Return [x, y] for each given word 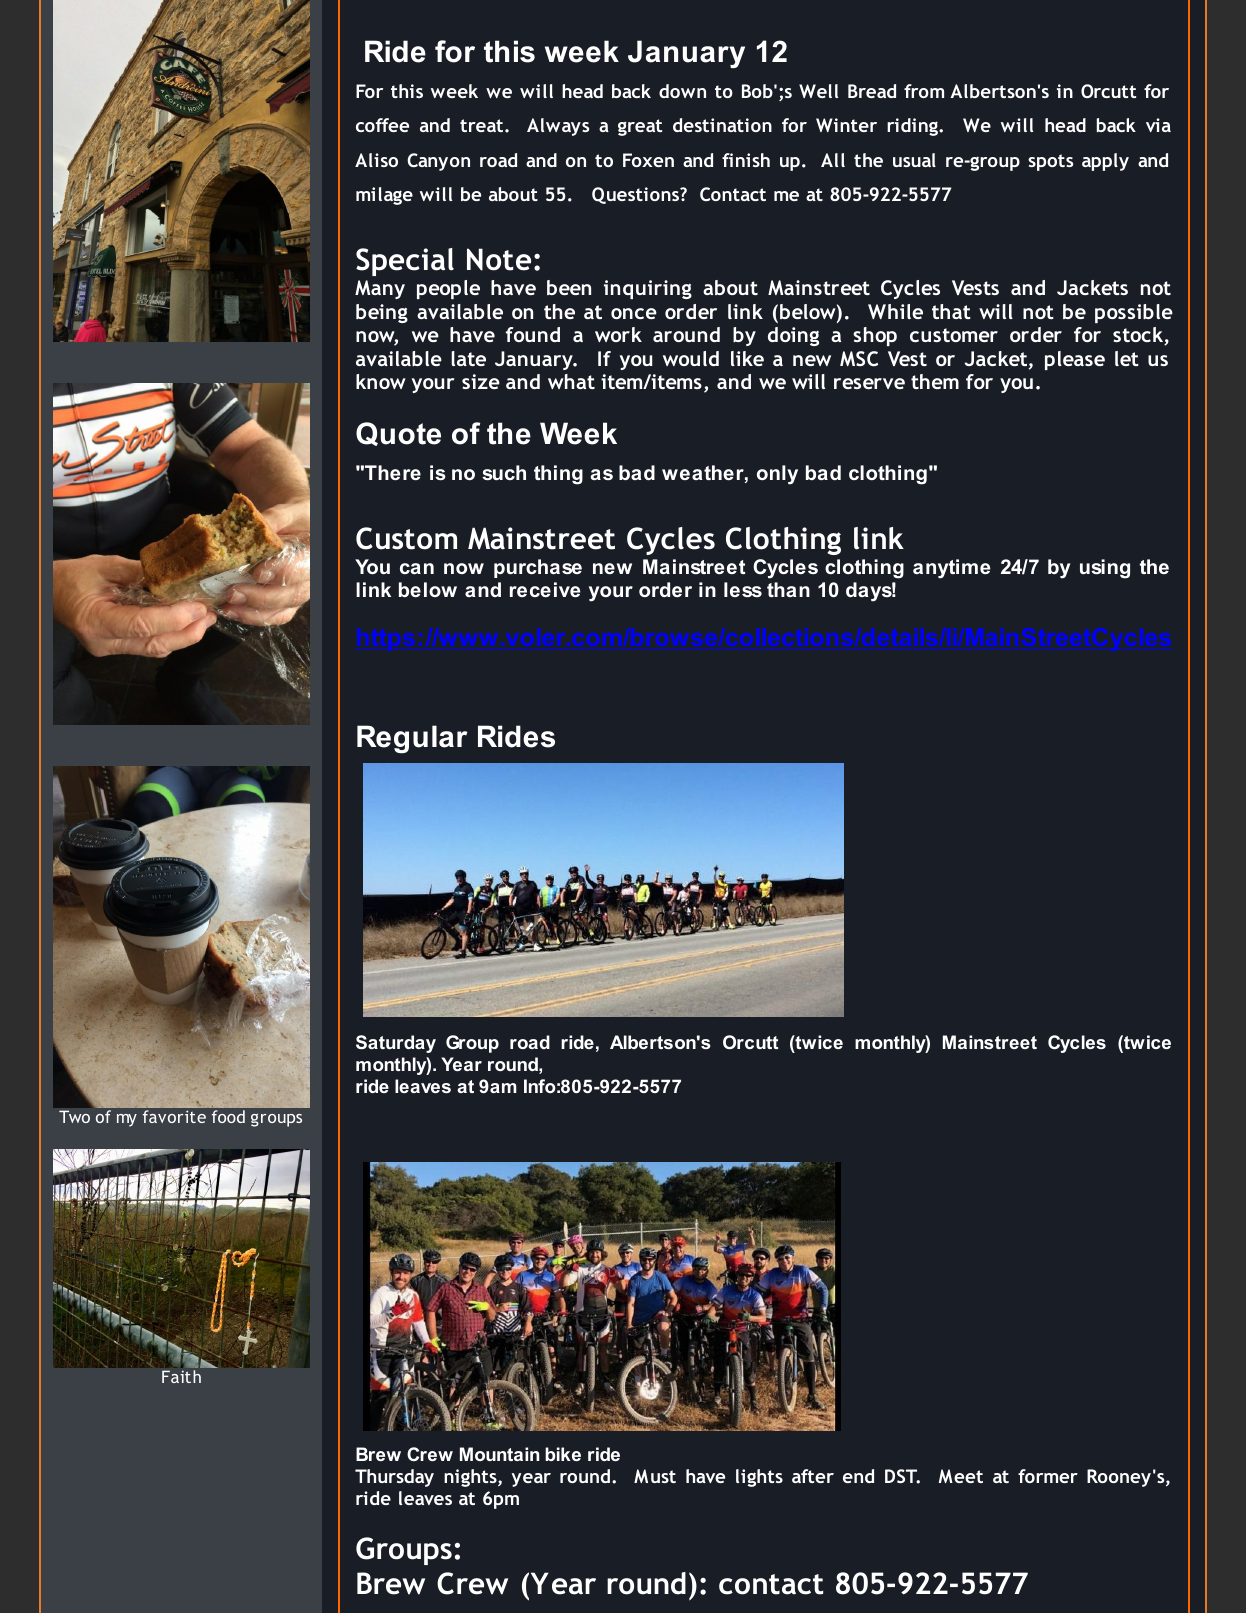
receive [545, 589]
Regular [412, 739]
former [1048, 1476]
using [1105, 569]
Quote [398, 434]
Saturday [396, 1044]
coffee [382, 125]
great [640, 127]
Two [74, 1116]
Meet [961, 1476]
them [935, 381]
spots [1050, 162]
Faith [181, 1376]
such [504, 472]
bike [563, 1454]
